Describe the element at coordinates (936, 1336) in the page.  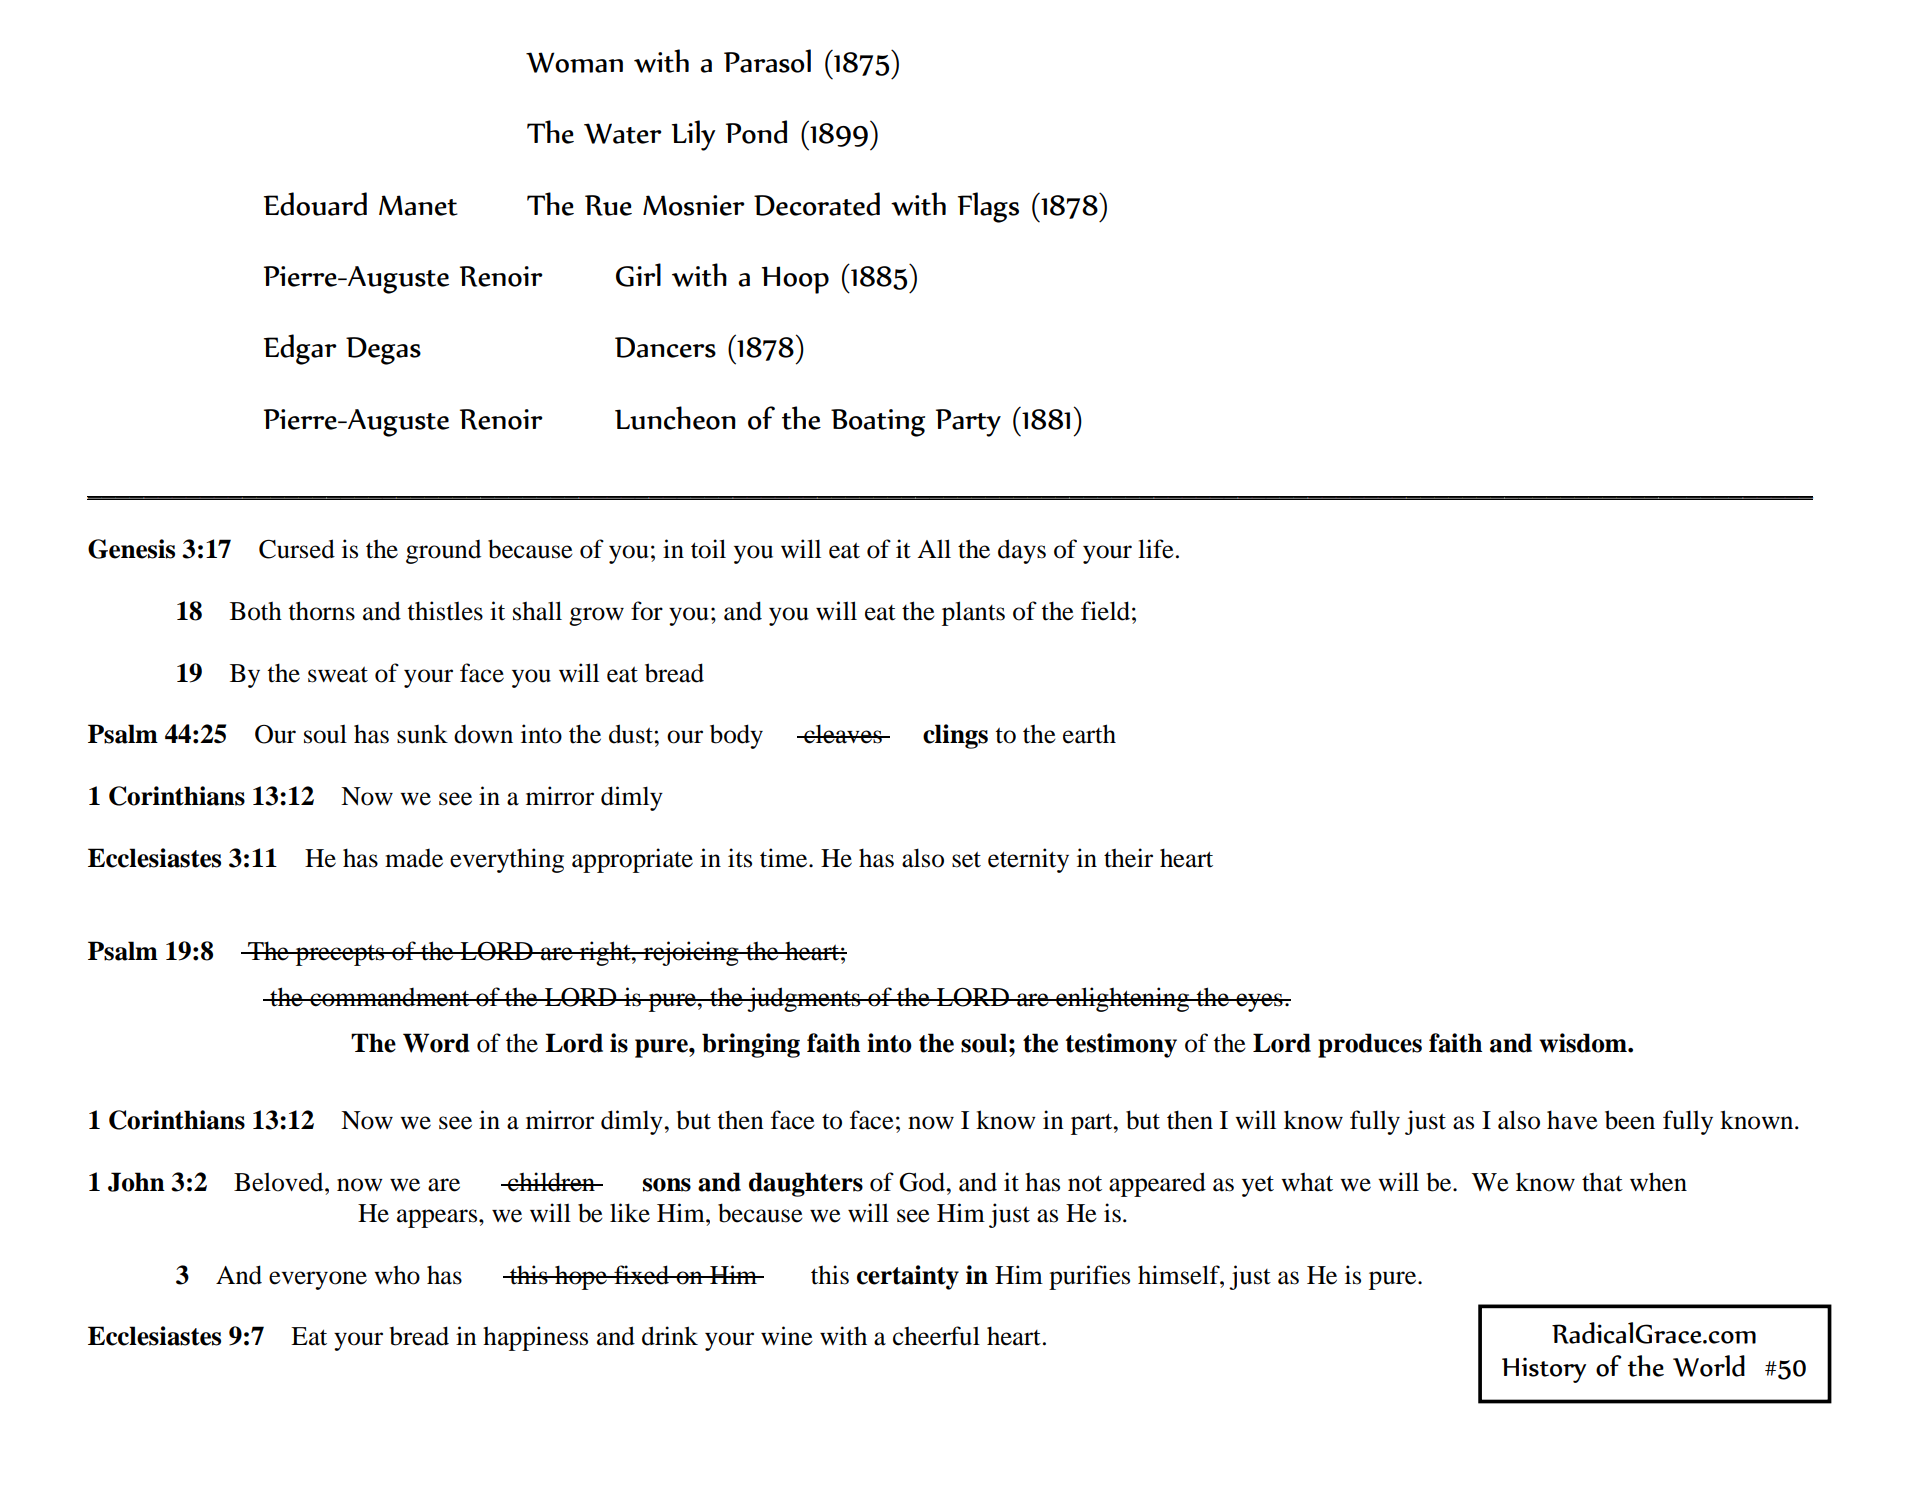
I see `cheerful` at that location.
